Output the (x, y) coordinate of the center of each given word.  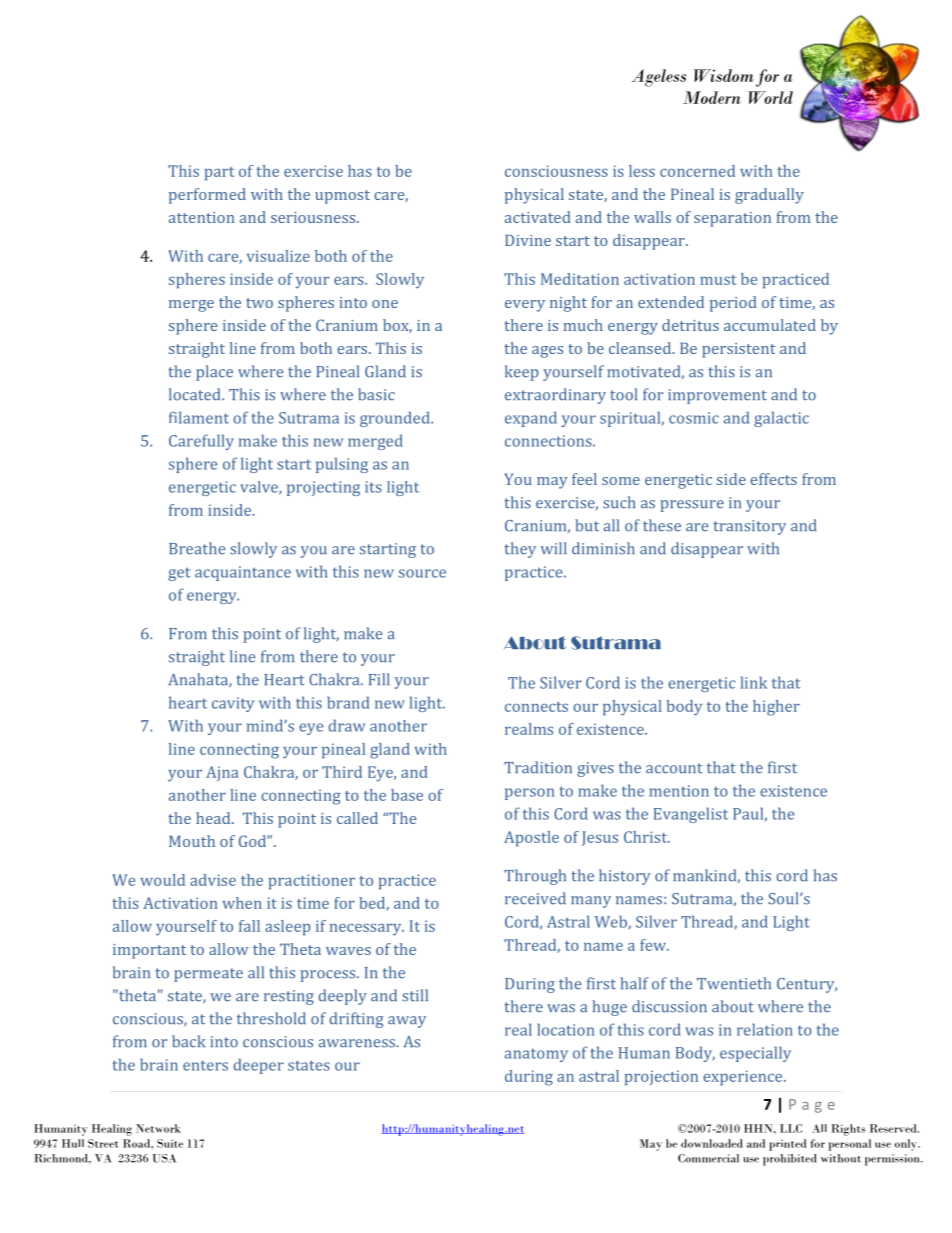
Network (158, 1128)
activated (538, 217)
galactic (781, 419)
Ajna (222, 773)
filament (199, 417)
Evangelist (691, 815)
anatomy (536, 1055)
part (219, 174)
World (770, 97)
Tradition (538, 767)
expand (531, 419)
